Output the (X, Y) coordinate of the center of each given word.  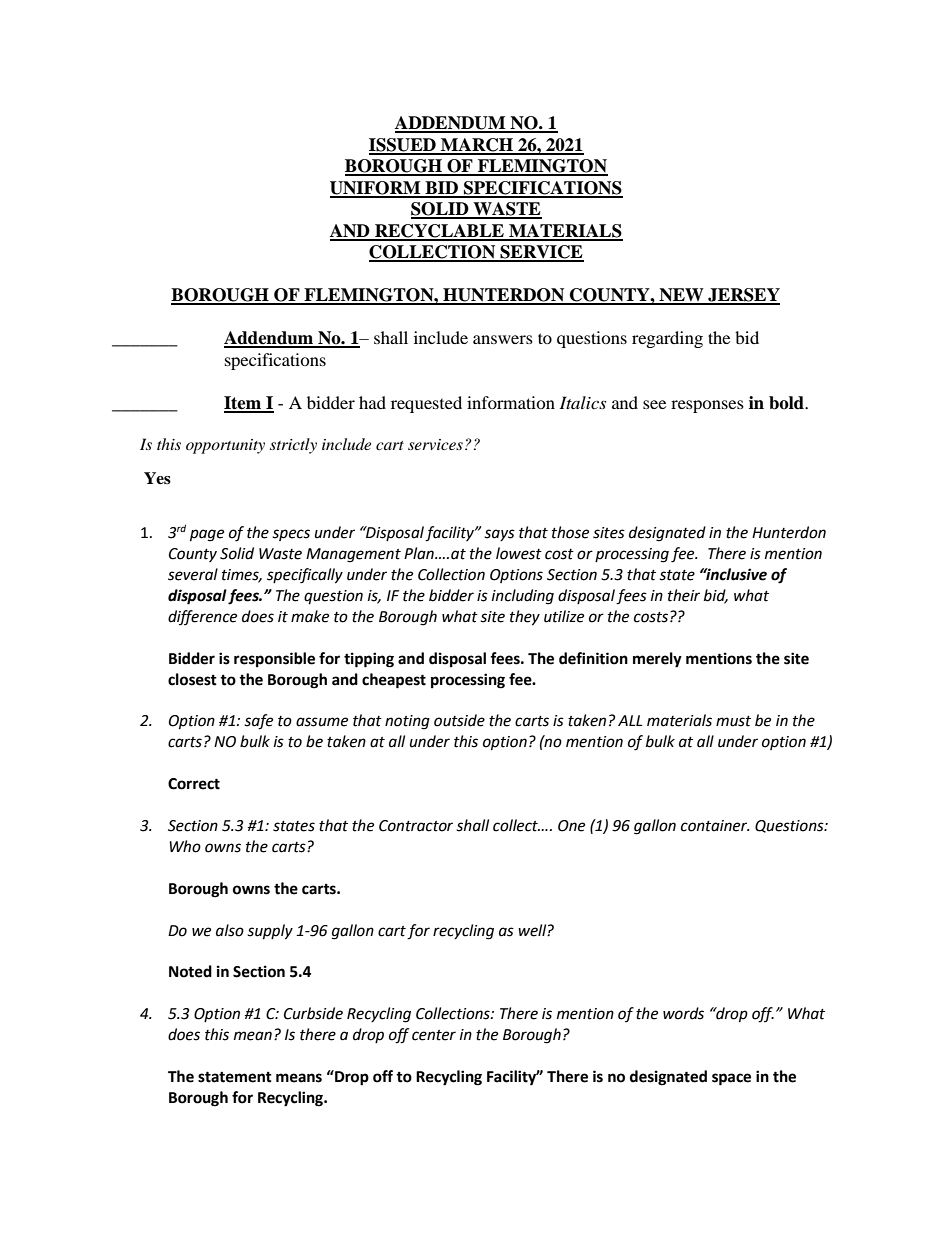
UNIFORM (376, 189)
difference (202, 617)
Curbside (313, 1013)
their (684, 595)
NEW (681, 296)
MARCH (477, 146)
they (525, 618)
